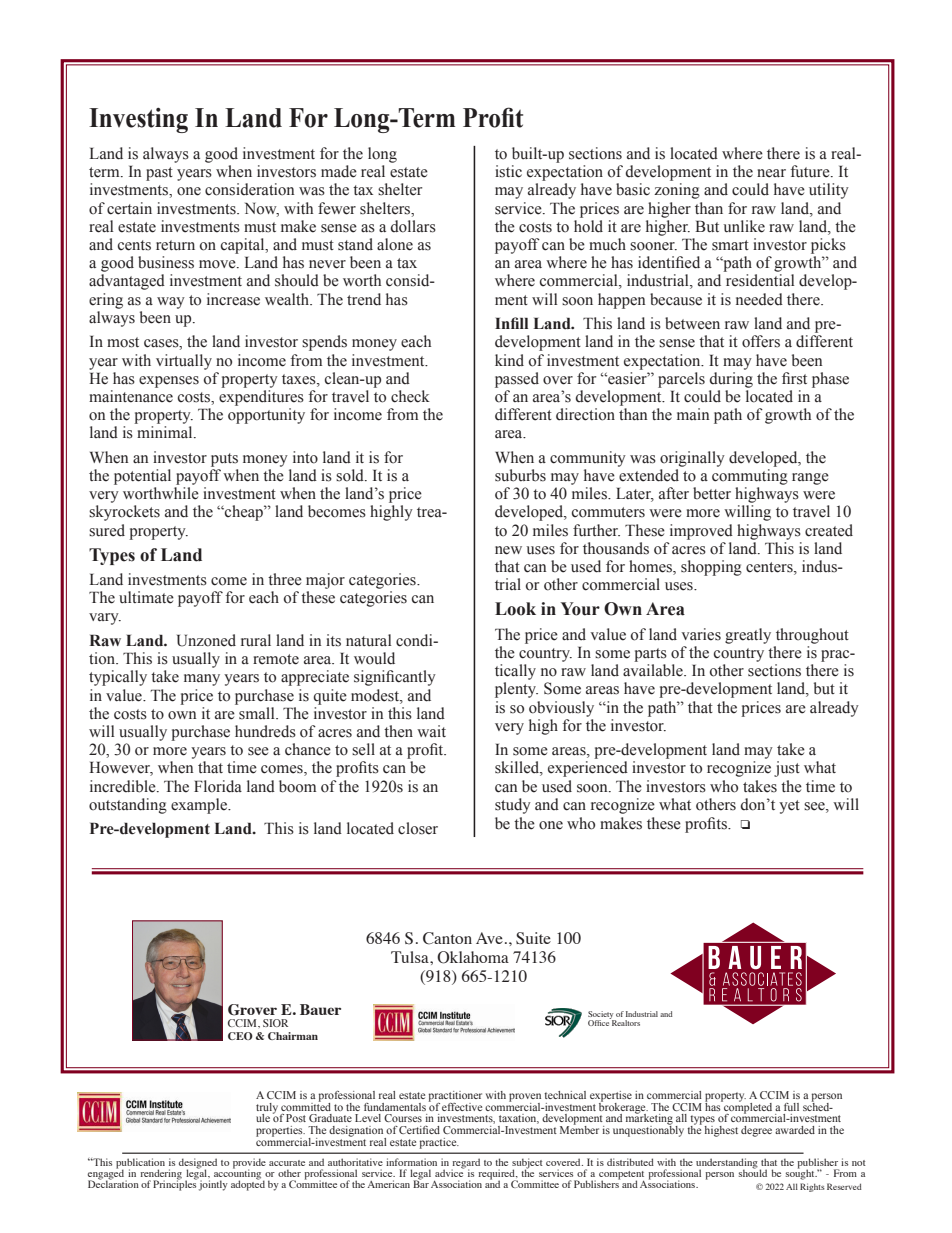 The image size is (952, 1233). Describe the element at coordinates (200, 806) in the screenshot. I see `example` at that location.
